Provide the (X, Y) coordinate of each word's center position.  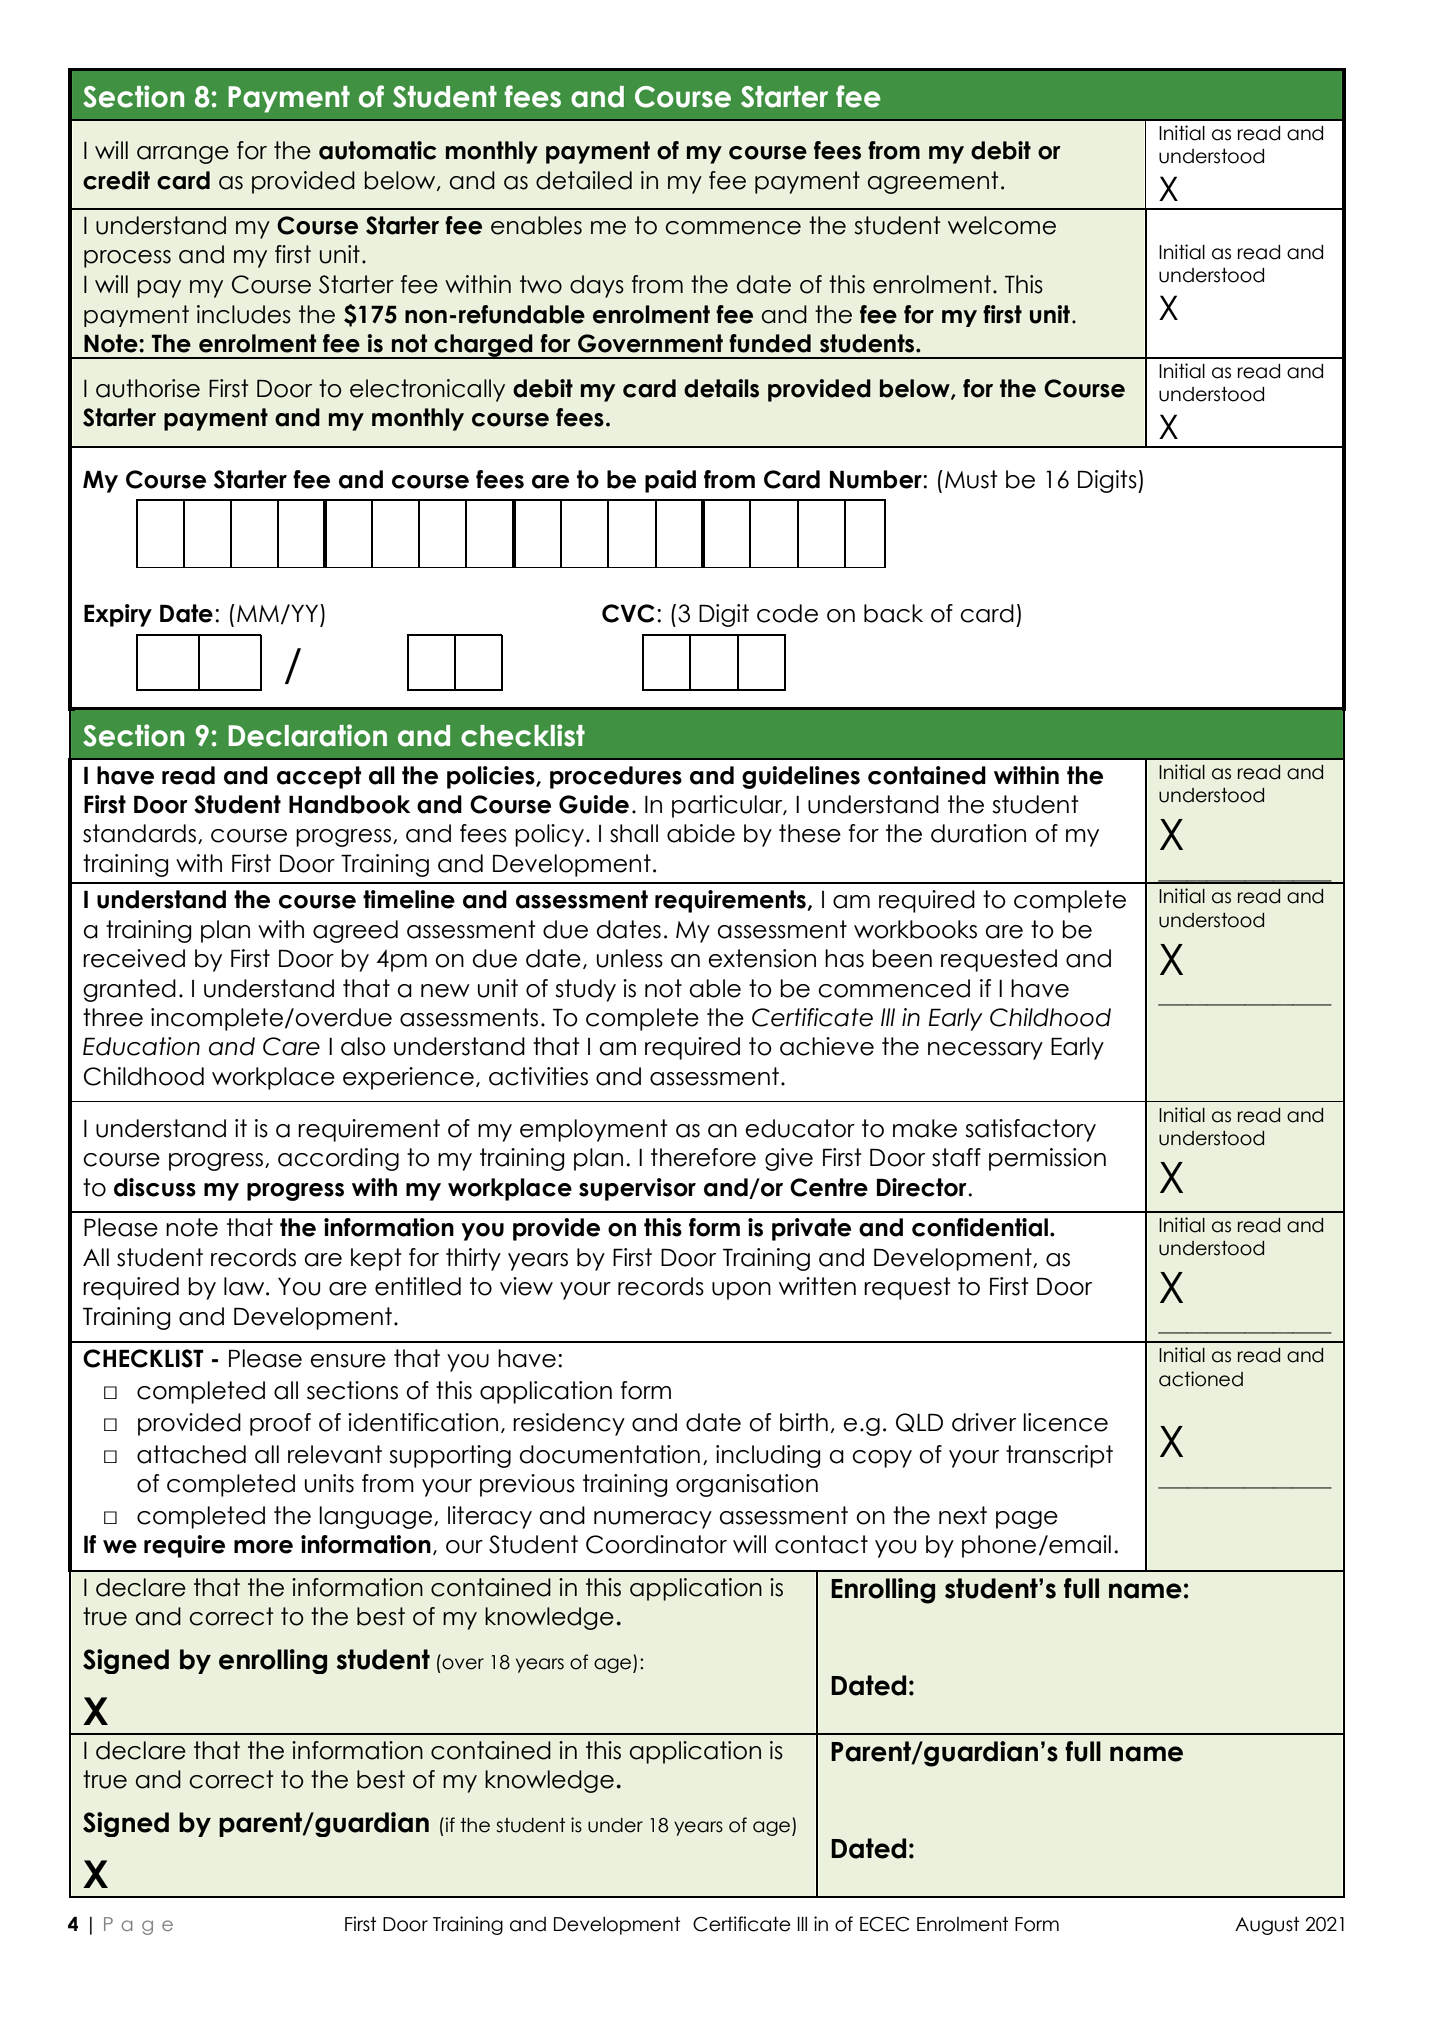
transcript (1059, 1456)
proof (280, 1424)
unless (630, 958)
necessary (985, 1051)
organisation (747, 1485)
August (1267, 1926)
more (263, 1547)
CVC (628, 613)
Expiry (118, 615)
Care (291, 1046)
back (893, 613)
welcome (1002, 225)
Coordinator (656, 1544)
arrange (183, 155)
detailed (584, 180)
